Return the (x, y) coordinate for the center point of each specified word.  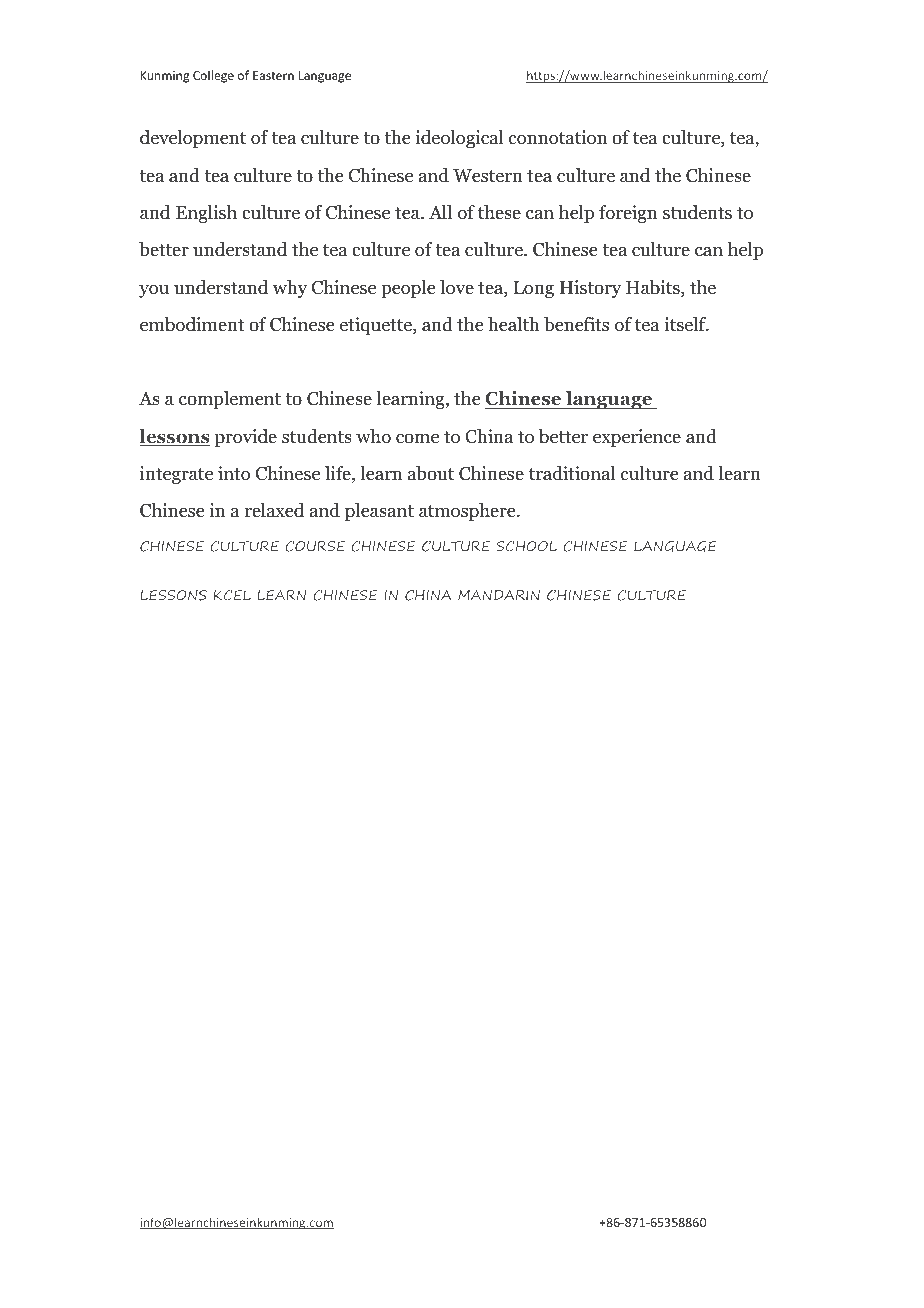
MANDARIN (499, 595)
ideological (459, 139)
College (213, 76)
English (206, 214)
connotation (558, 137)
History (590, 289)
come (417, 438)
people (408, 289)
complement (230, 400)
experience (637, 438)
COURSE (315, 546)
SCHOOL (527, 546)
